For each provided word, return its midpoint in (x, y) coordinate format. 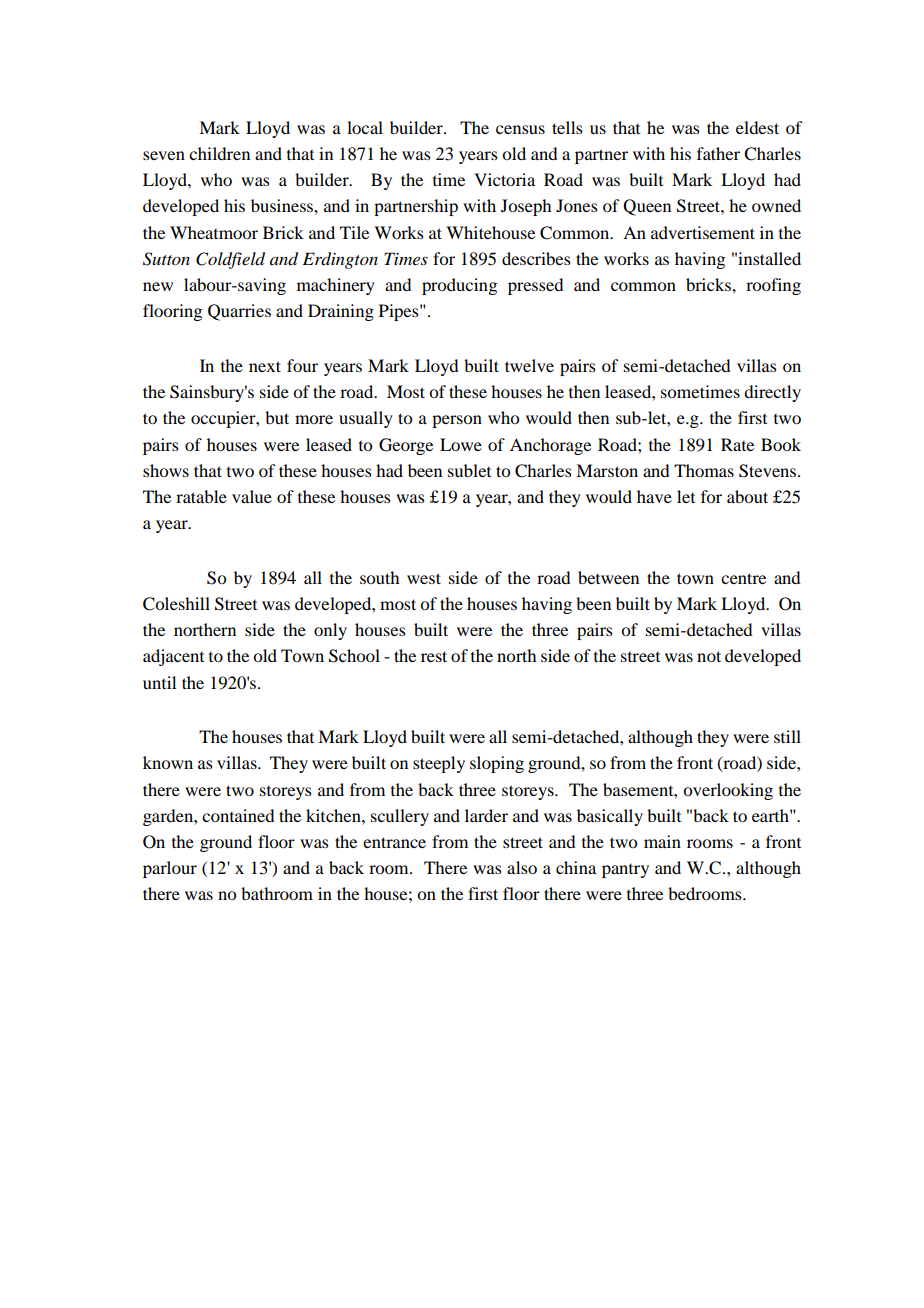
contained (238, 815)
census (520, 129)
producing (459, 286)
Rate (737, 444)
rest (434, 656)
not (709, 656)
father (718, 153)
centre (743, 578)
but (277, 417)
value (252, 496)
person (457, 421)
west (424, 578)
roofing (773, 286)
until (159, 682)
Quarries (239, 312)
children (219, 153)
